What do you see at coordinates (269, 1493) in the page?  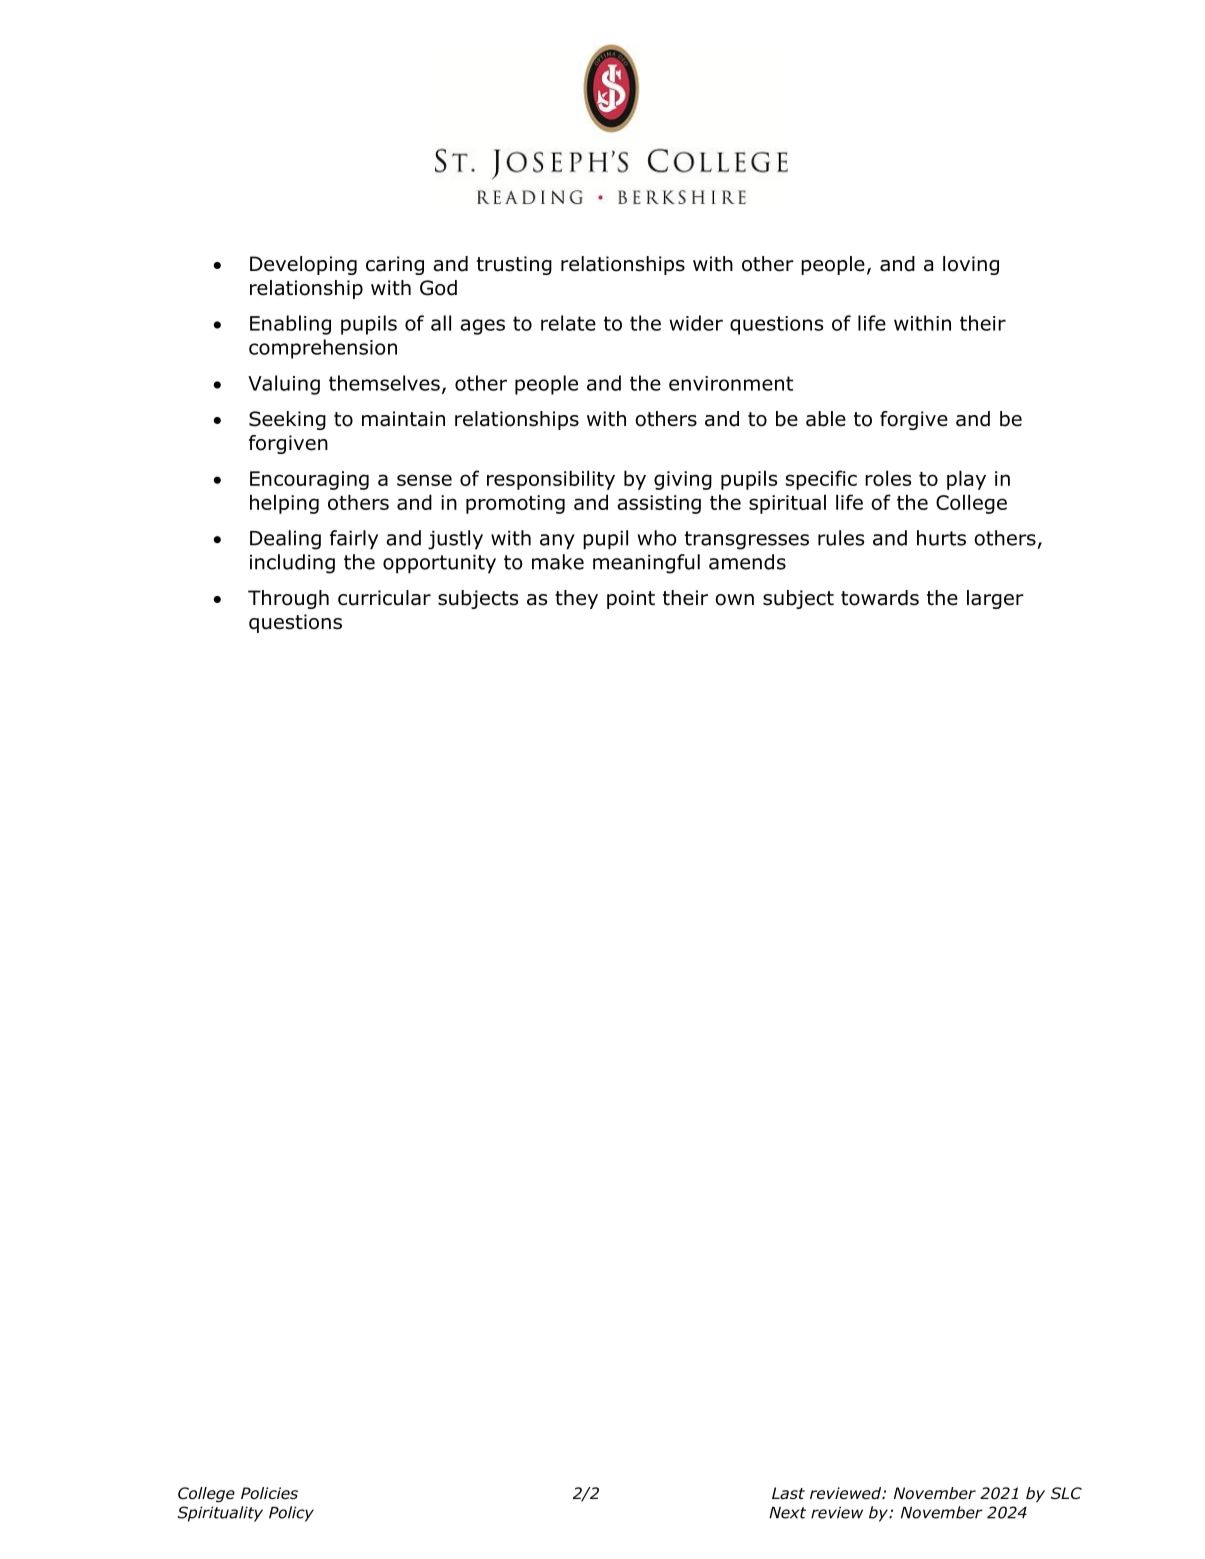 I see `Policies` at bounding box center [269, 1493].
